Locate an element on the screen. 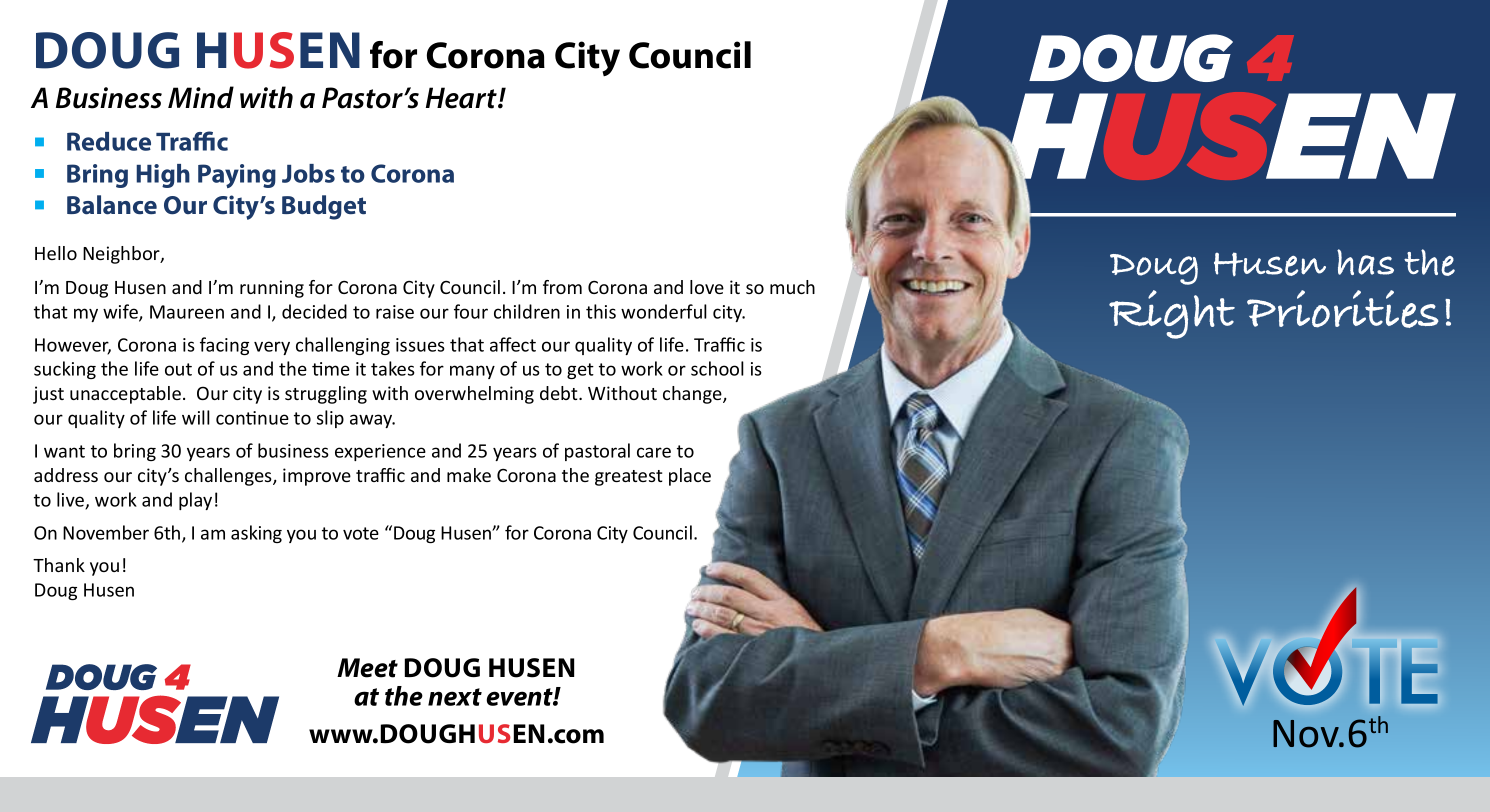  Jobs is located at coordinates (308, 173).
